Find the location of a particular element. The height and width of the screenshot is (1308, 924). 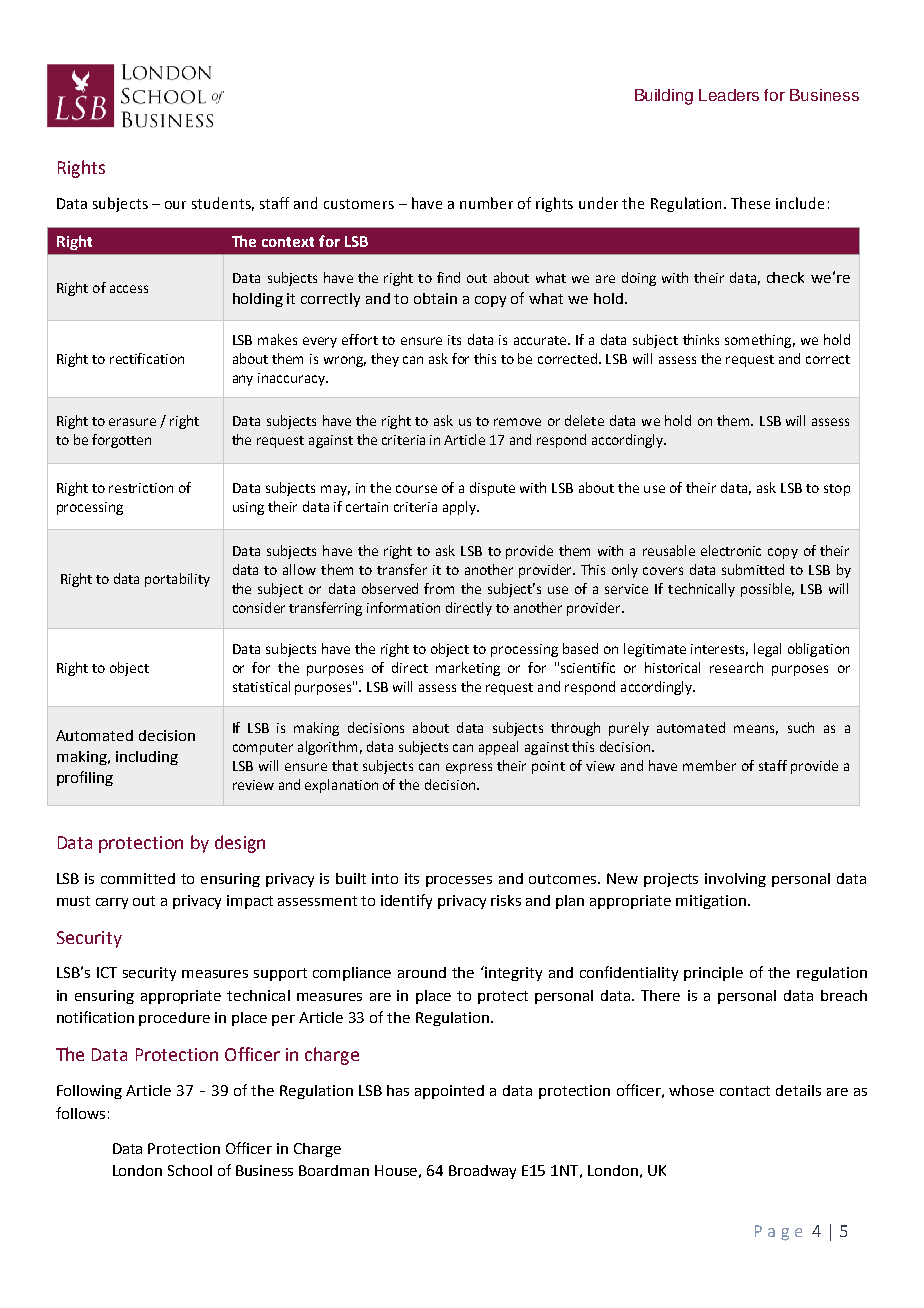

portability is located at coordinates (177, 580).
